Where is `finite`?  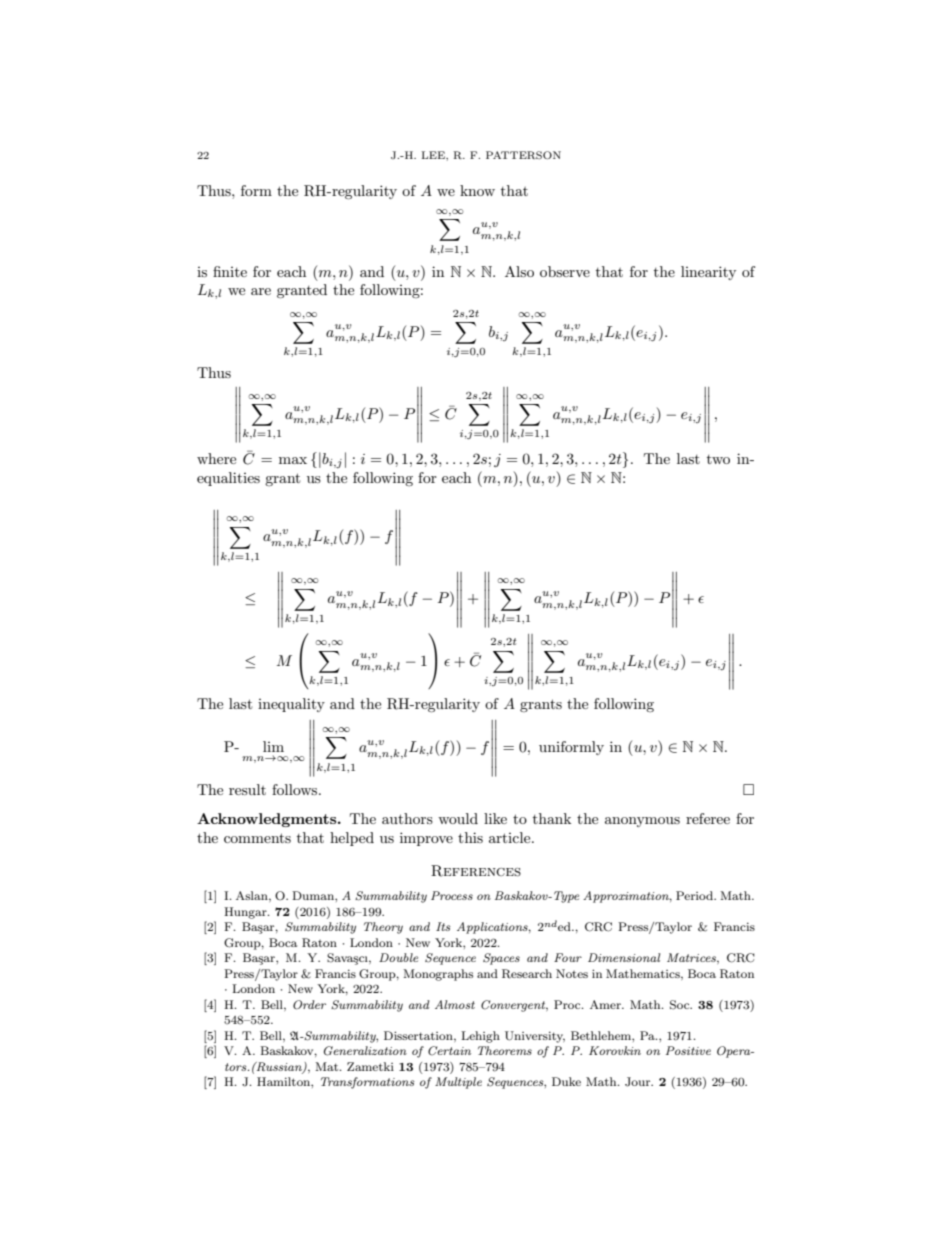 finite is located at coordinates (230, 271).
